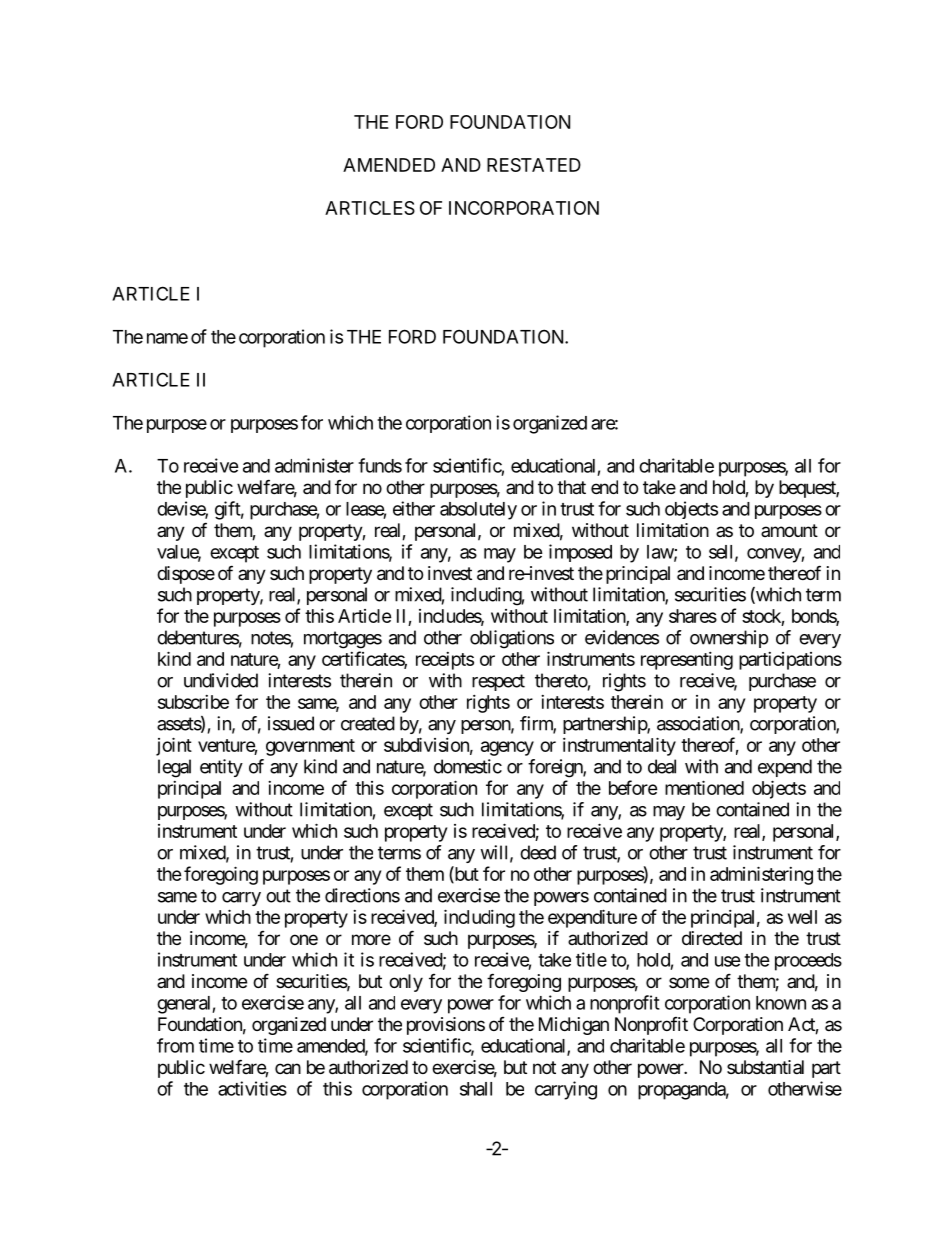 Image resolution: width=952 pixels, height=1233 pixels. What do you see at coordinates (789, 530) in the image?
I see `amount` at bounding box center [789, 530].
